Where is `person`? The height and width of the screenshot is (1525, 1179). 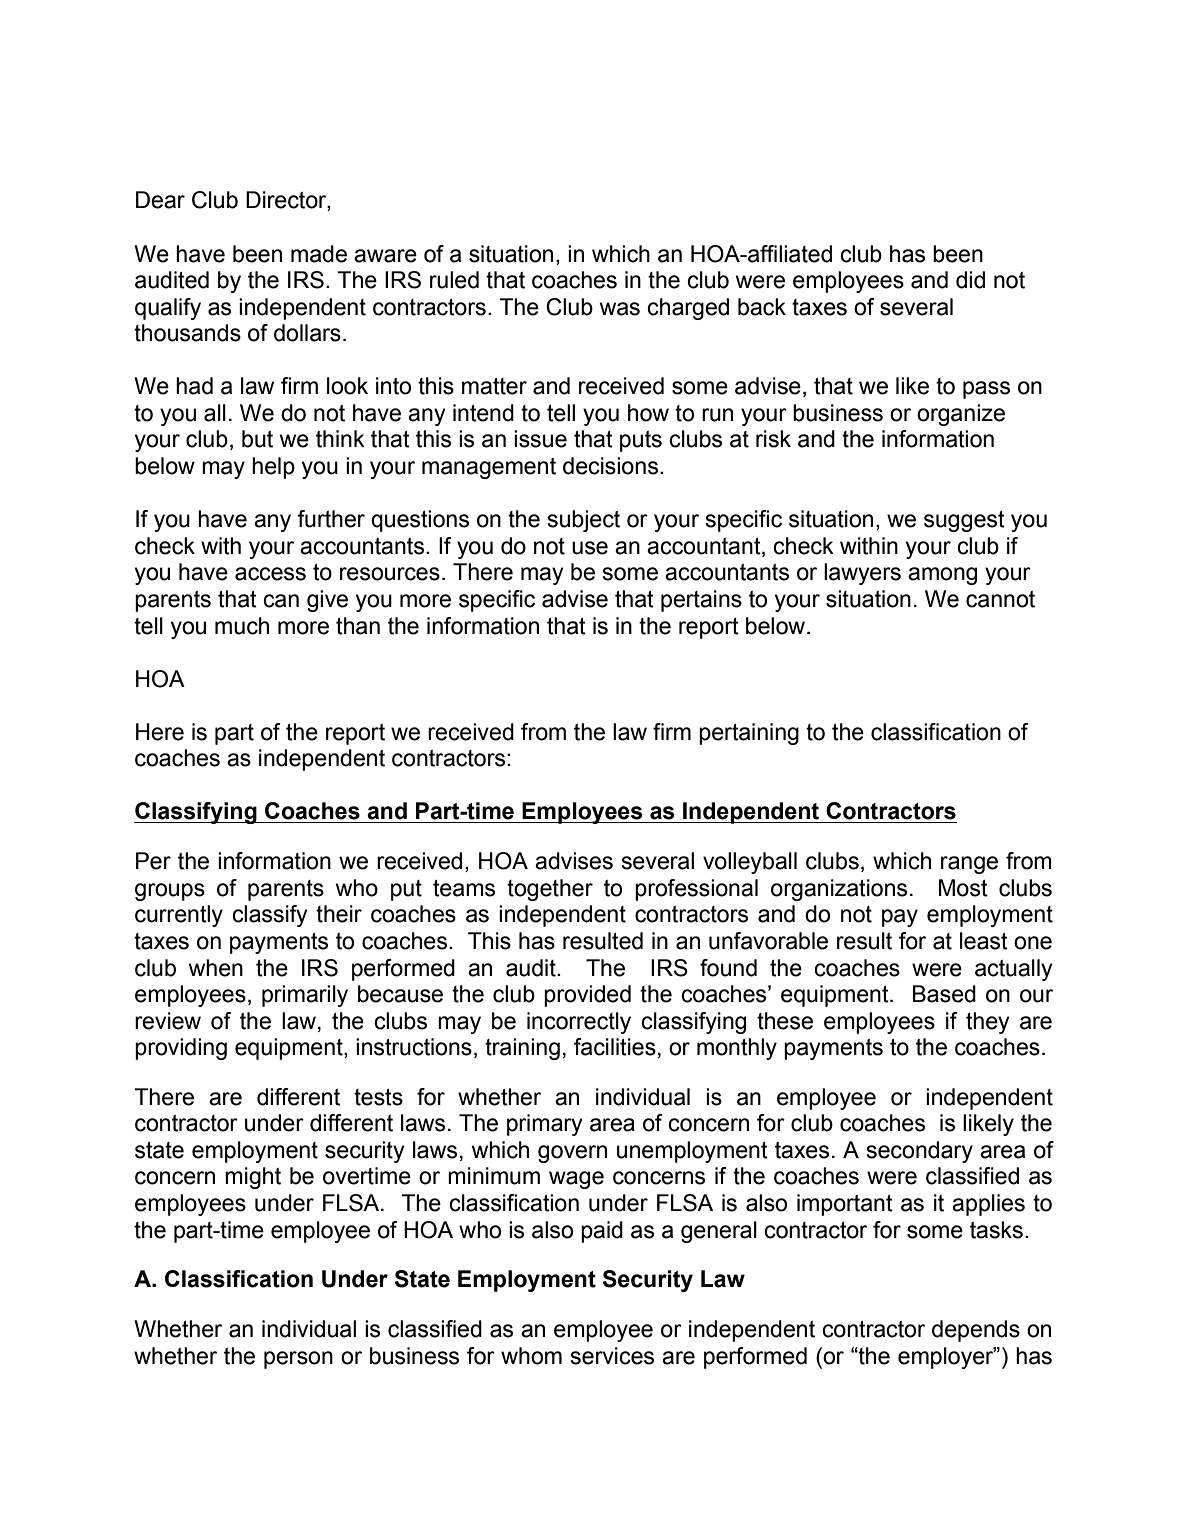
person is located at coordinates (298, 1360).
